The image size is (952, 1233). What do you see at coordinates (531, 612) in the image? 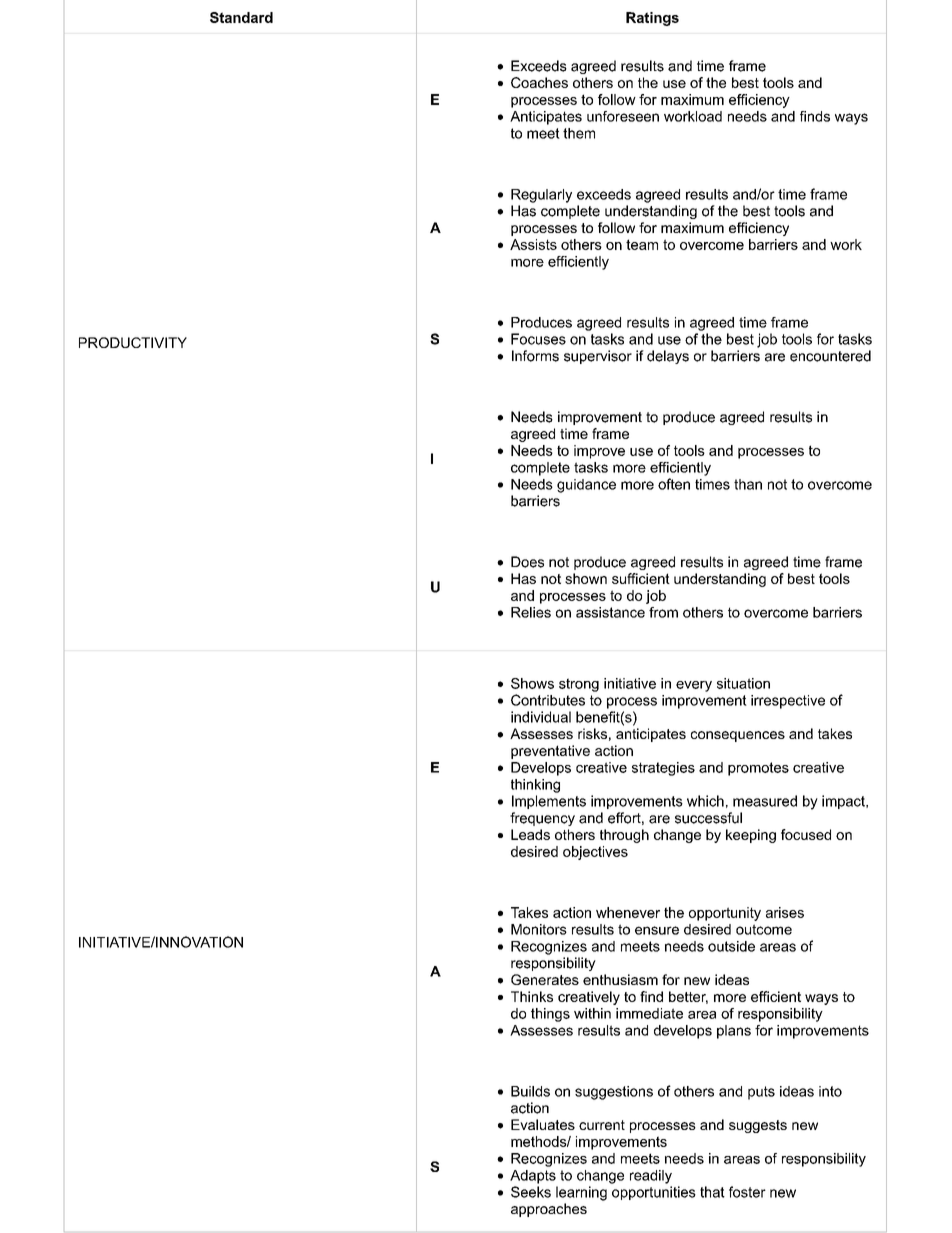
I see `Relies` at bounding box center [531, 612].
